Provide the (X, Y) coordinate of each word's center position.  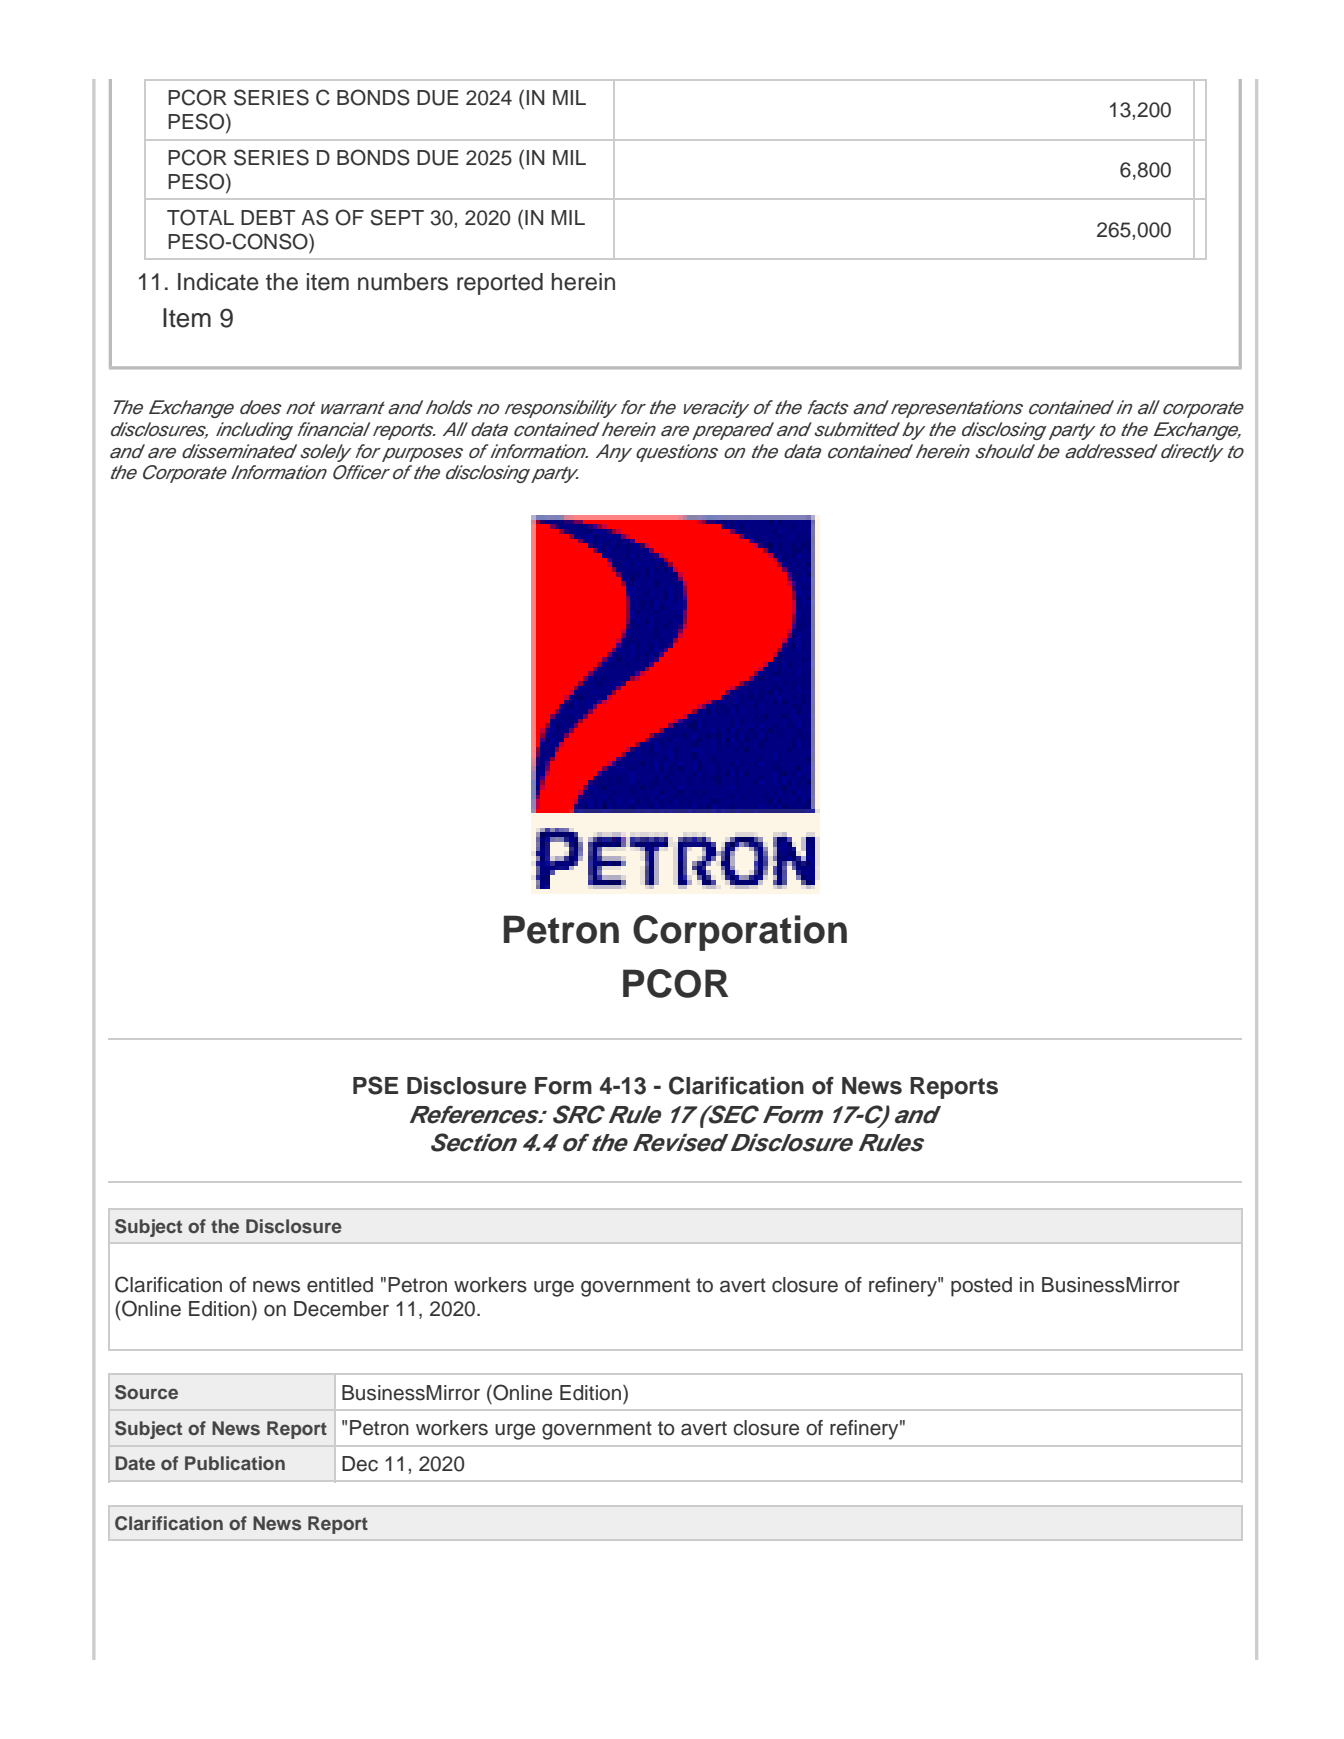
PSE (375, 1085)
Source (146, 1392)
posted (981, 1287)
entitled (340, 1285)
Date (135, 1463)
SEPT (397, 217)
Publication (235, 1463)
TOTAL (200, 217)
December (341, 1309)
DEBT (268, 217)
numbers (403, 282)
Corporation (740, 933)
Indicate (218, 282)
